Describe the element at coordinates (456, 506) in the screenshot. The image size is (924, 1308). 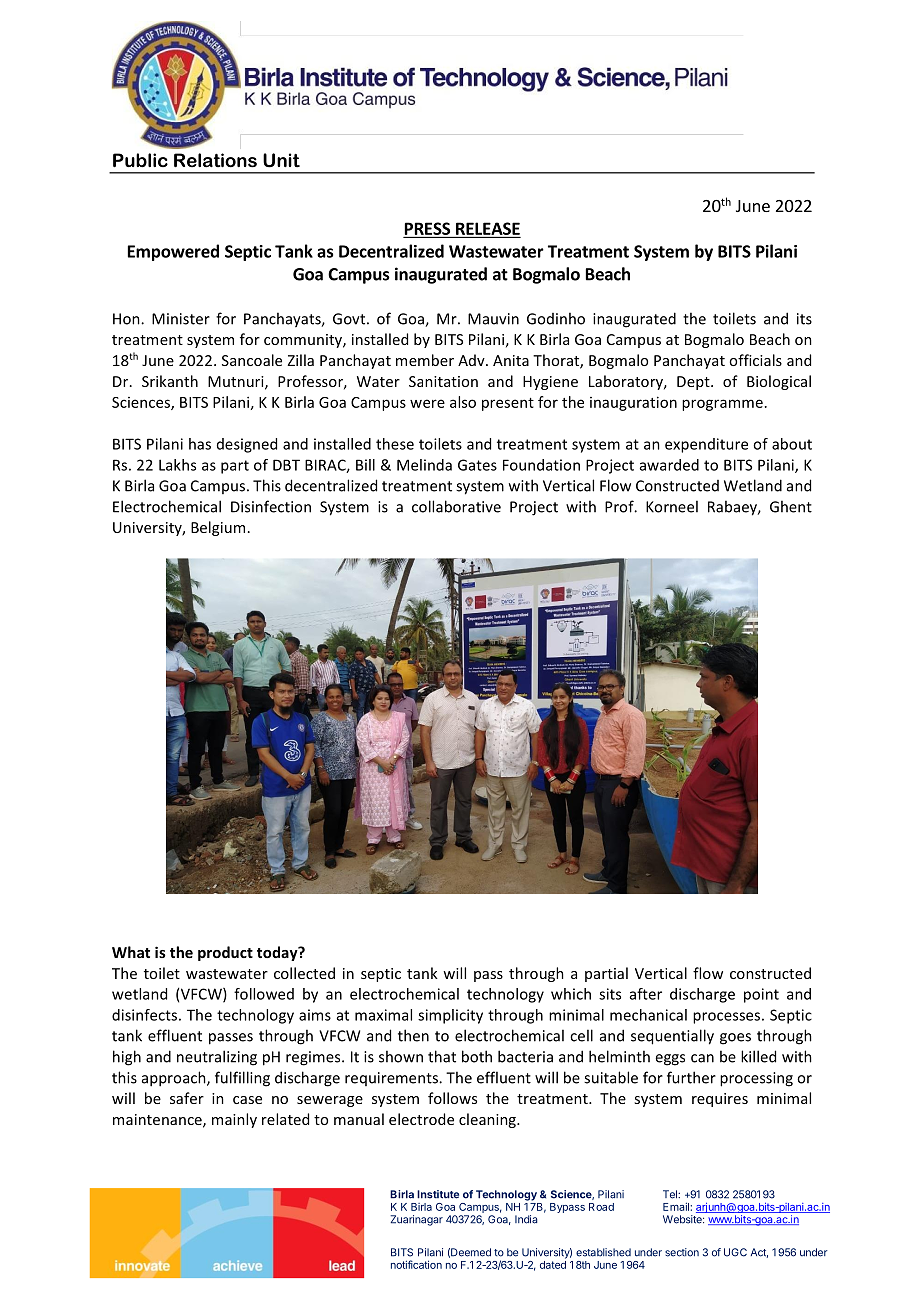
I see `collaborative` at that location.
